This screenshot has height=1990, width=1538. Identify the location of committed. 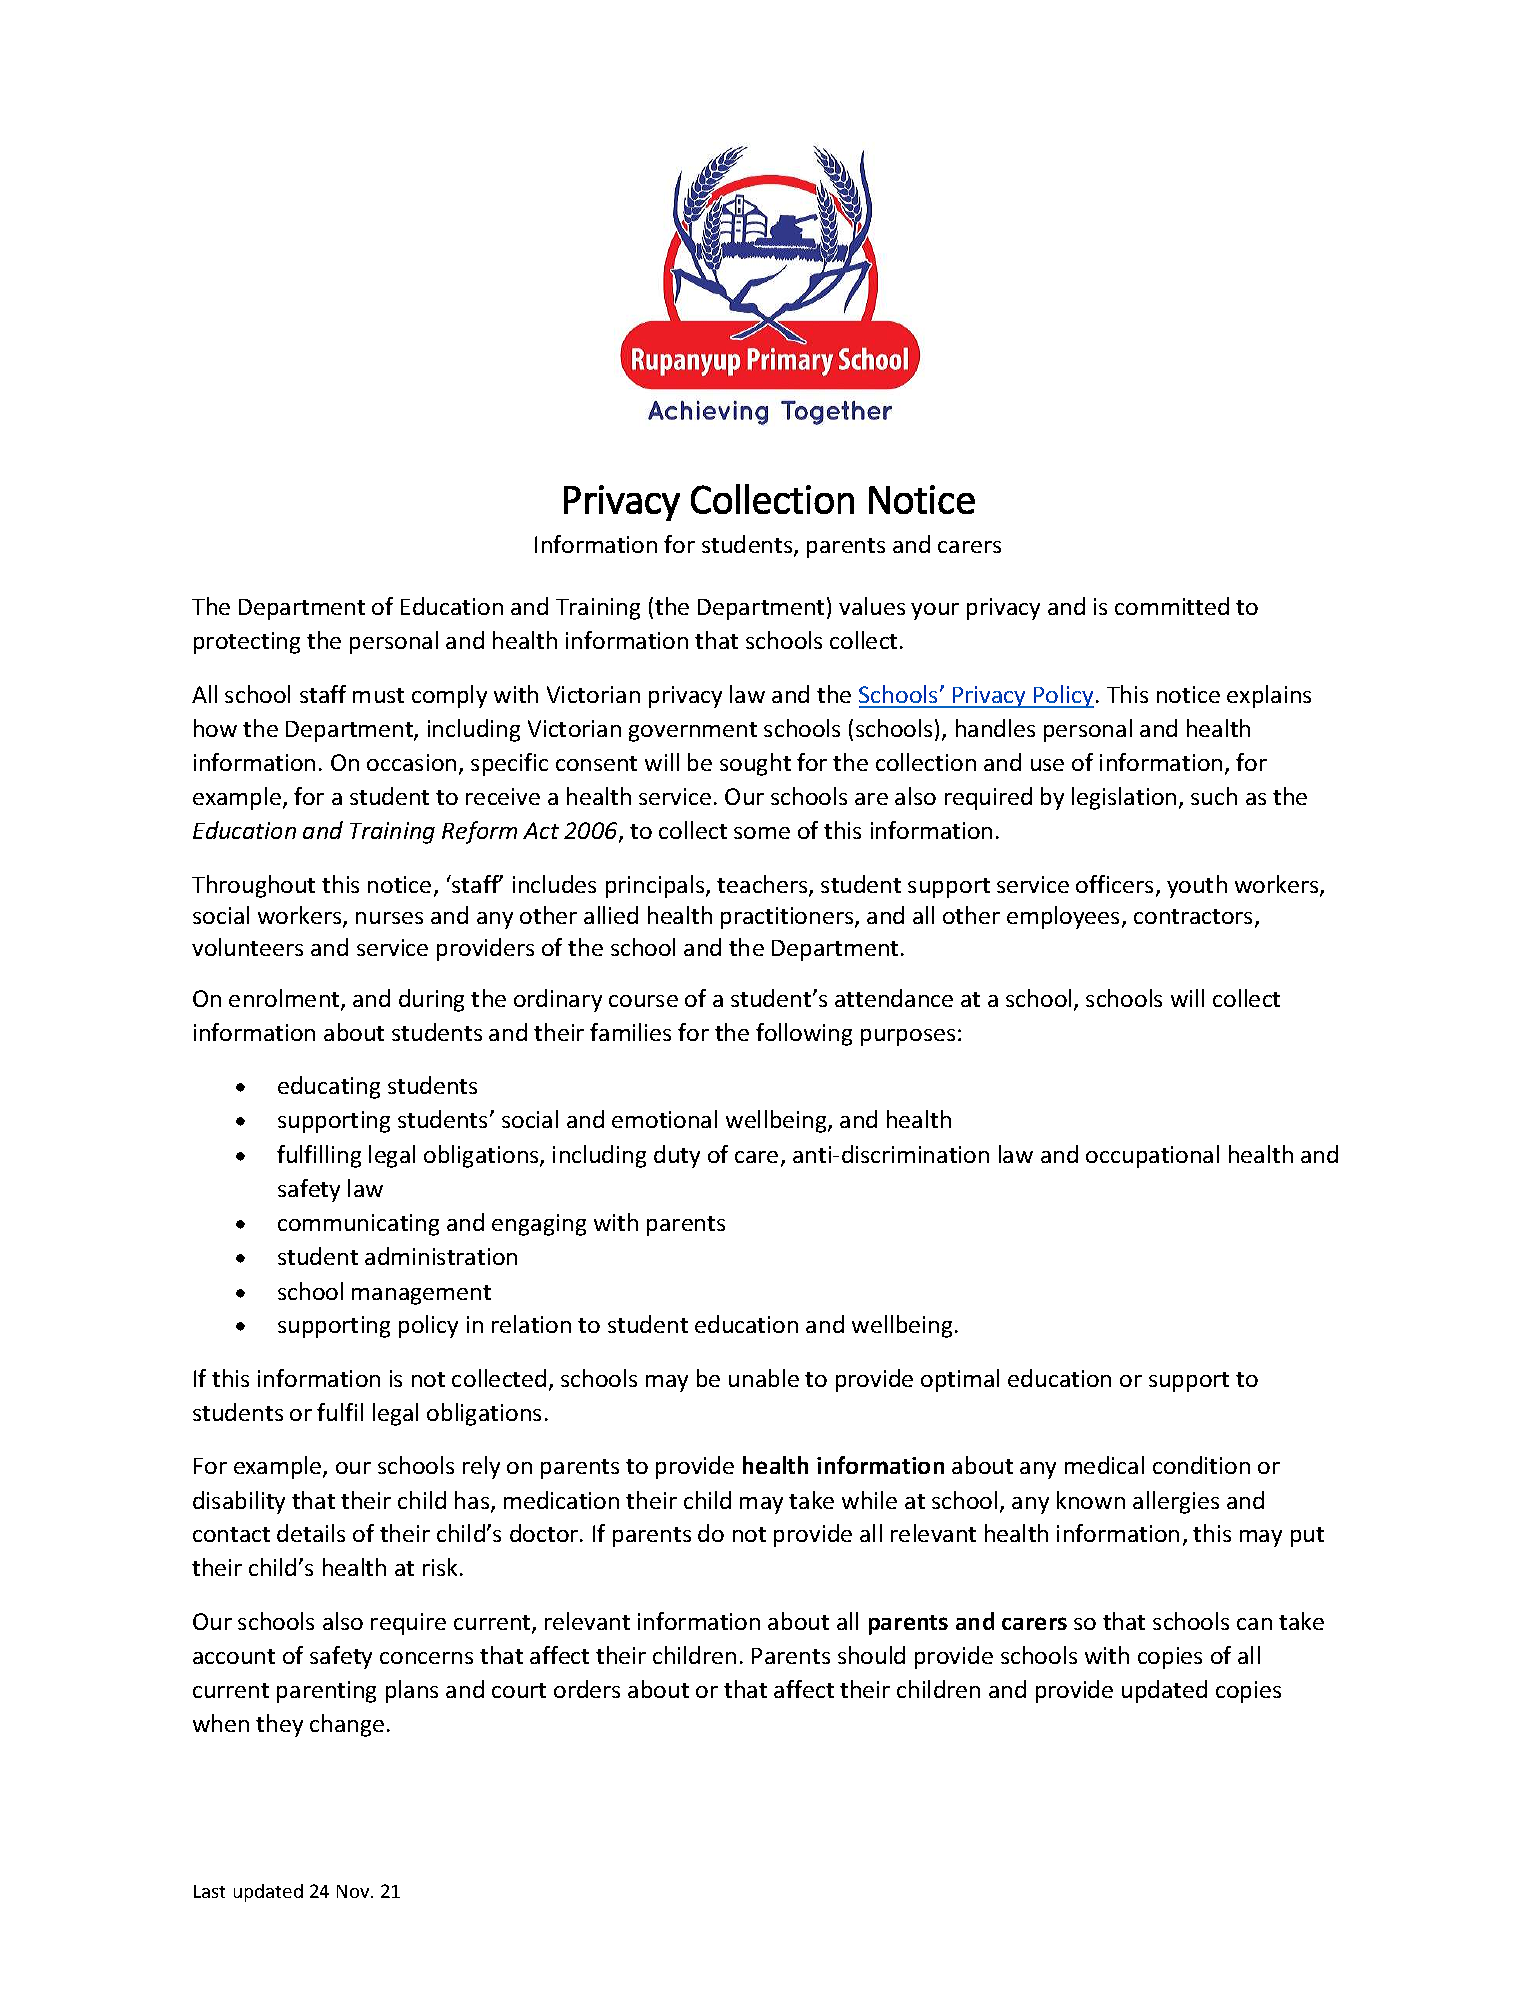
(1172, 606).
